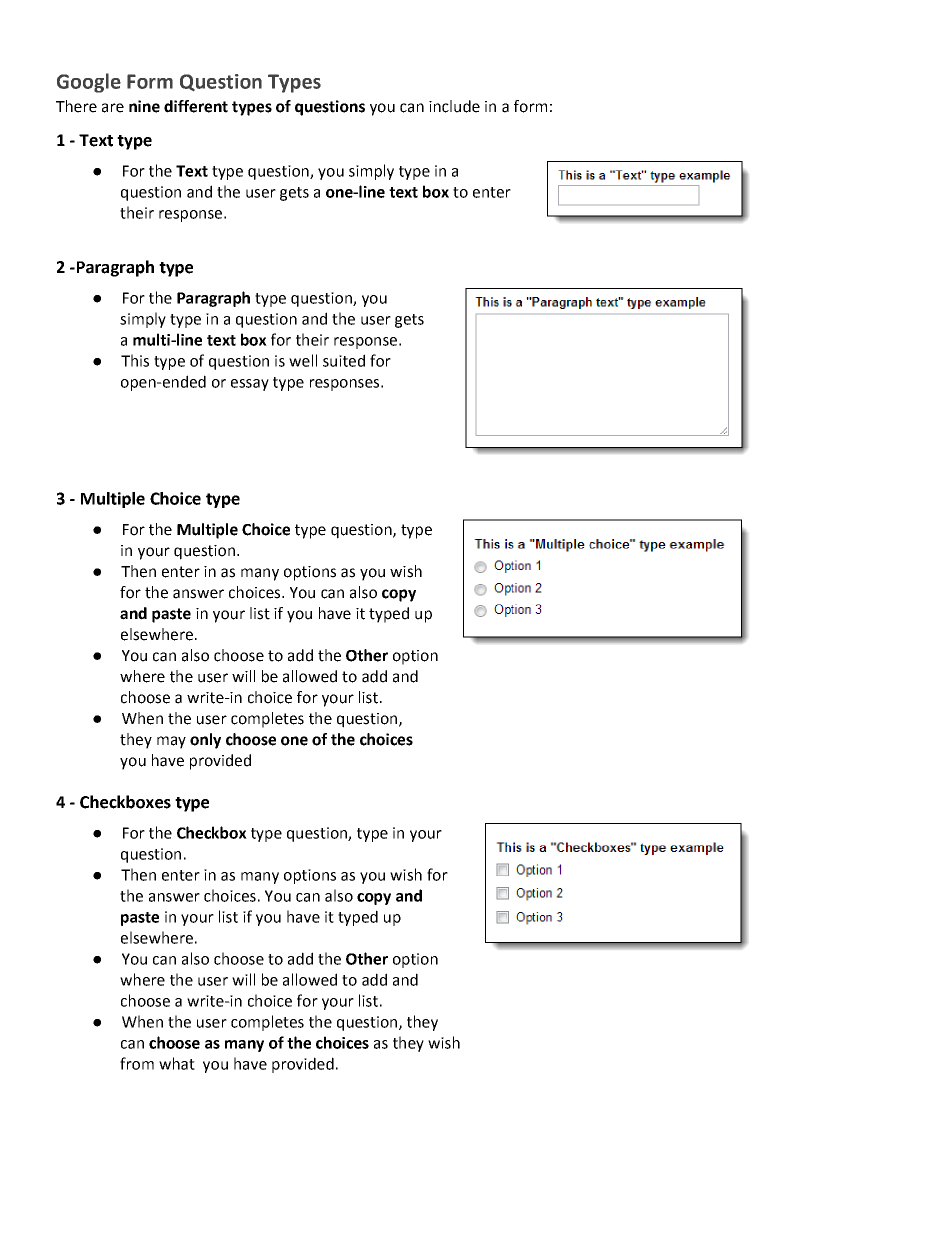 Image resolution: width=952 pixels, height=1233 pixels. I want to click on different, so click(196, 106).
